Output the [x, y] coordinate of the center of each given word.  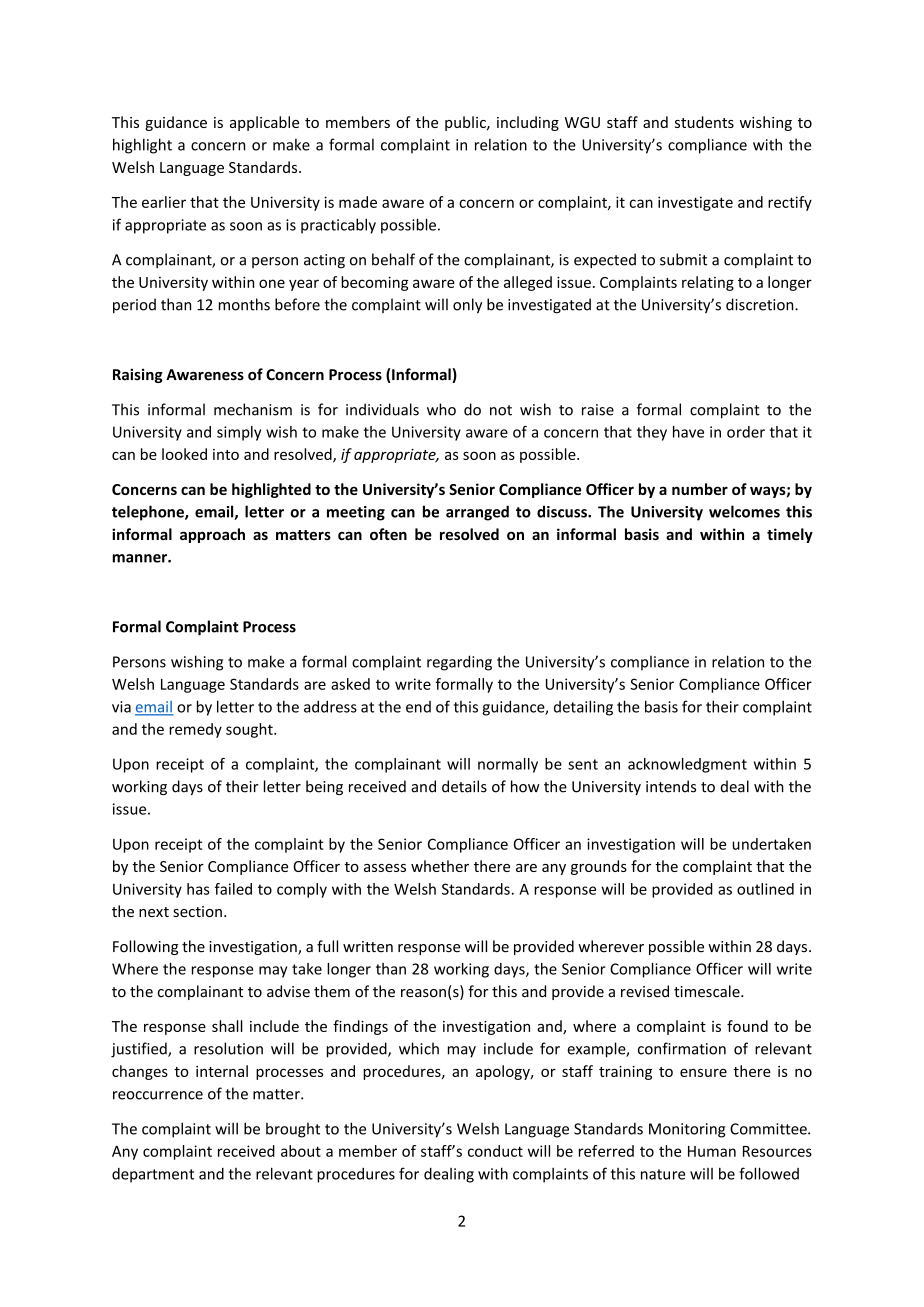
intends [671, 786]
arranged [477, 513]
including [528, 123]
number [700, 489]
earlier [164, 202]
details [464, 786]
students [704, 122]
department [153, 1175]
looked [184, 454]
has [198, 889]
